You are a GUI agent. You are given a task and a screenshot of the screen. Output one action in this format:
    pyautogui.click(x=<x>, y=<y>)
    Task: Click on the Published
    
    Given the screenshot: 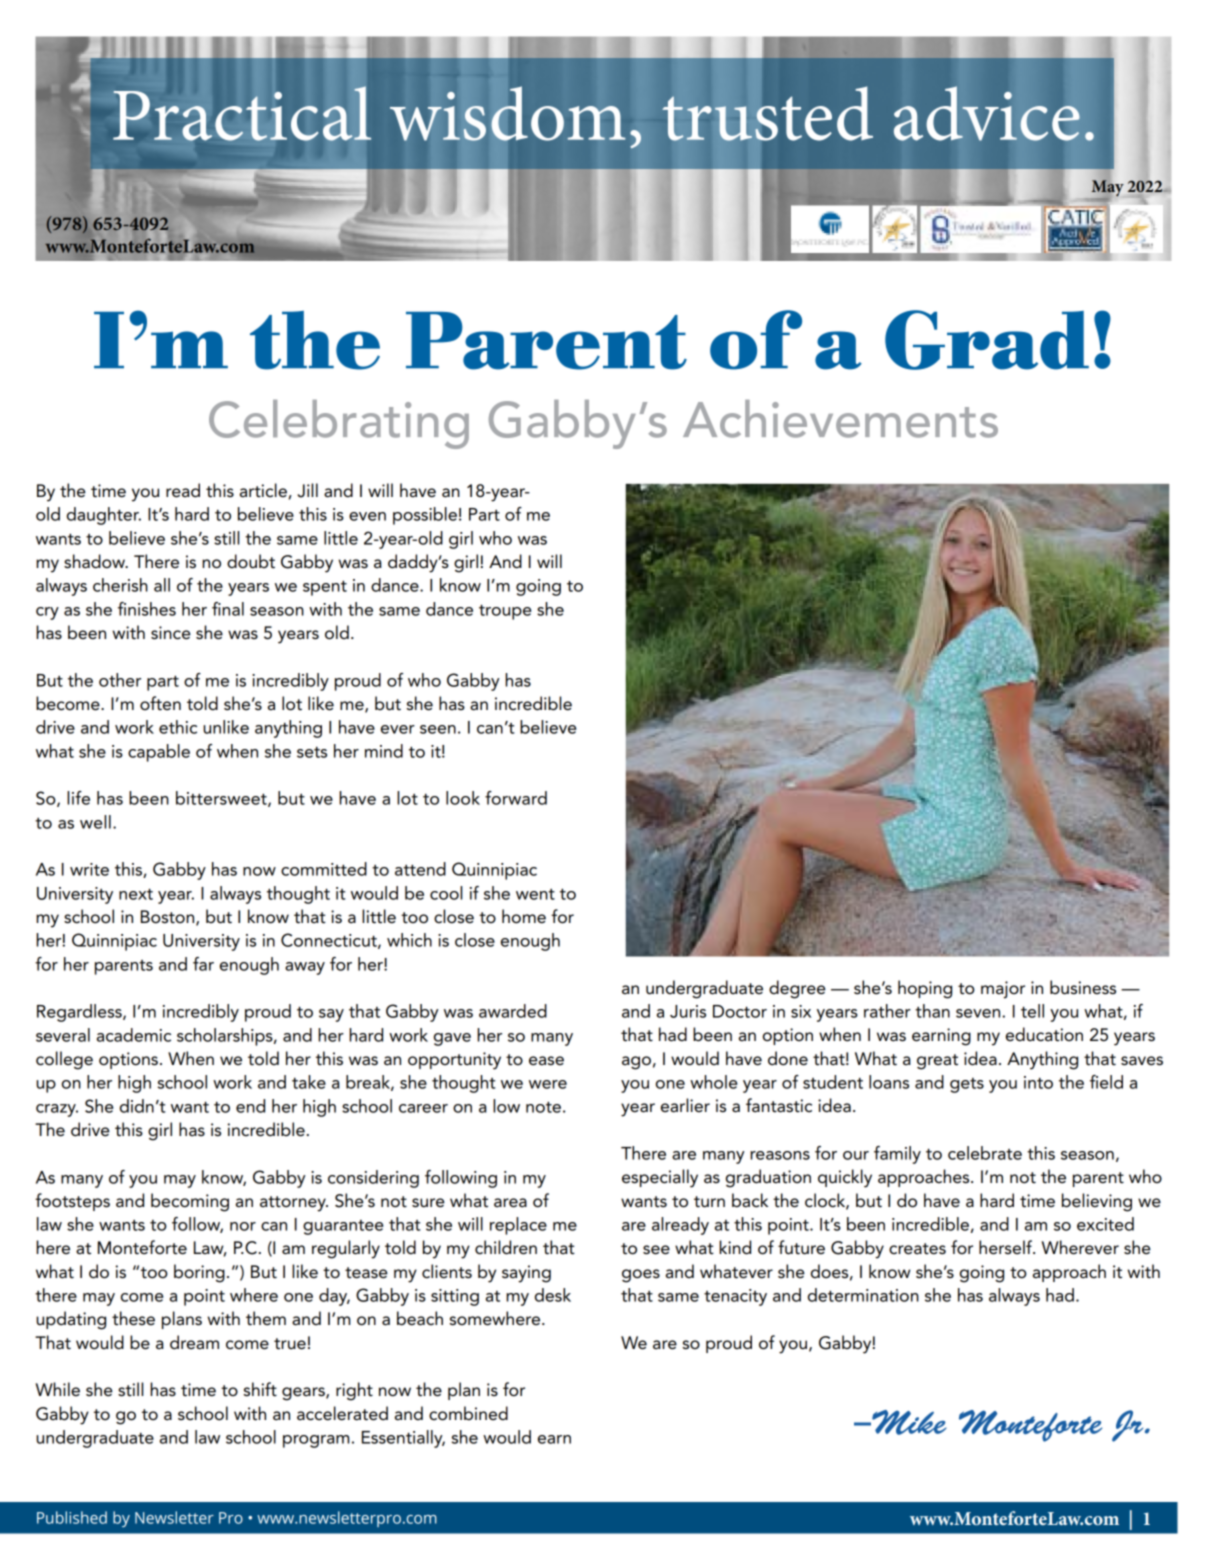 What is the action you would take?
    pyautogui.click(x=72, y=1517)
